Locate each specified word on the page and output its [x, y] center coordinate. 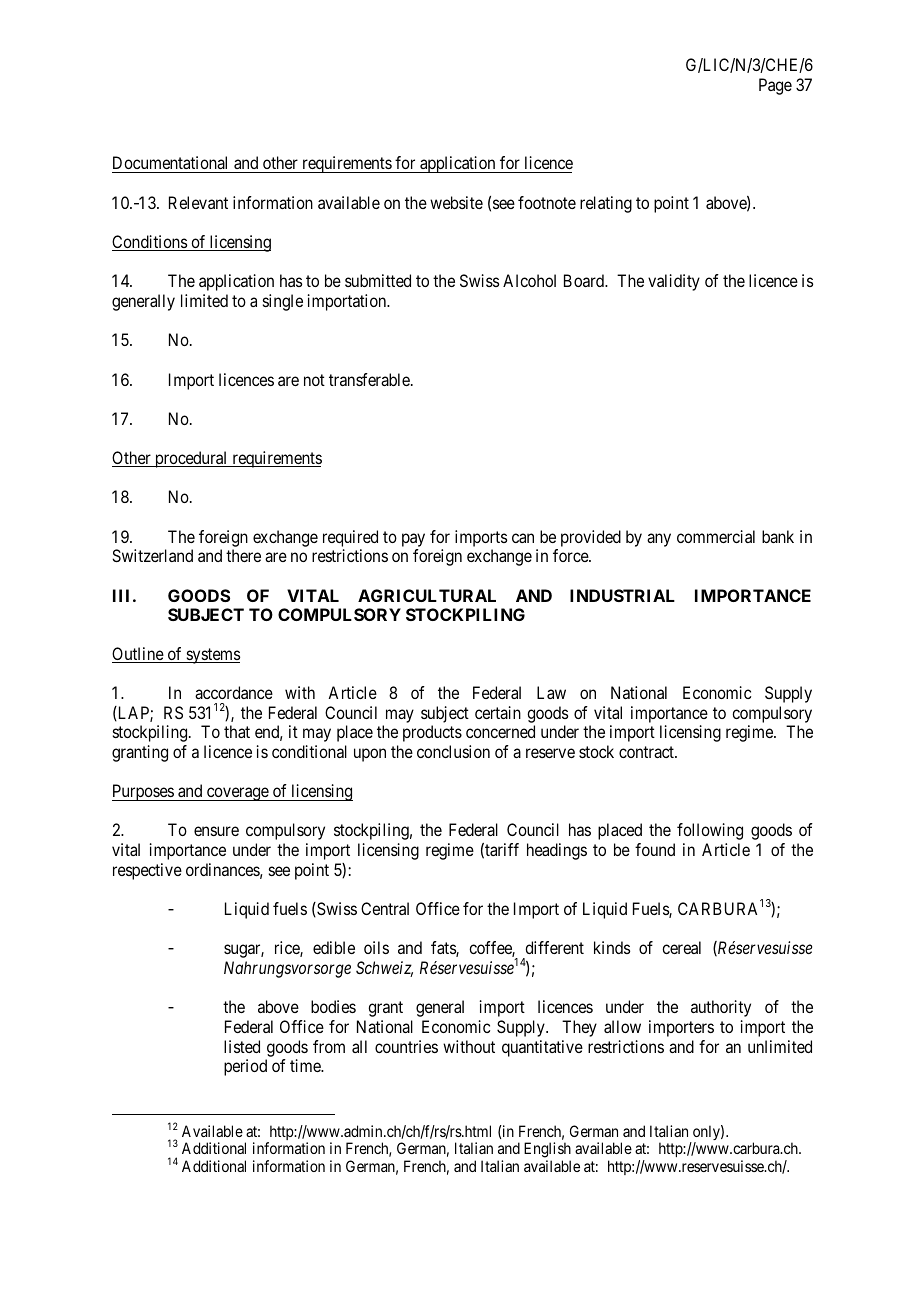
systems [212, 656]
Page [775, 86]
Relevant [198, 202]
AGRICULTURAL [427, 595]
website [456, 202]
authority [721, 1008]
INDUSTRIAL [622, 595]
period [245, 1067]
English [547, 1151]
